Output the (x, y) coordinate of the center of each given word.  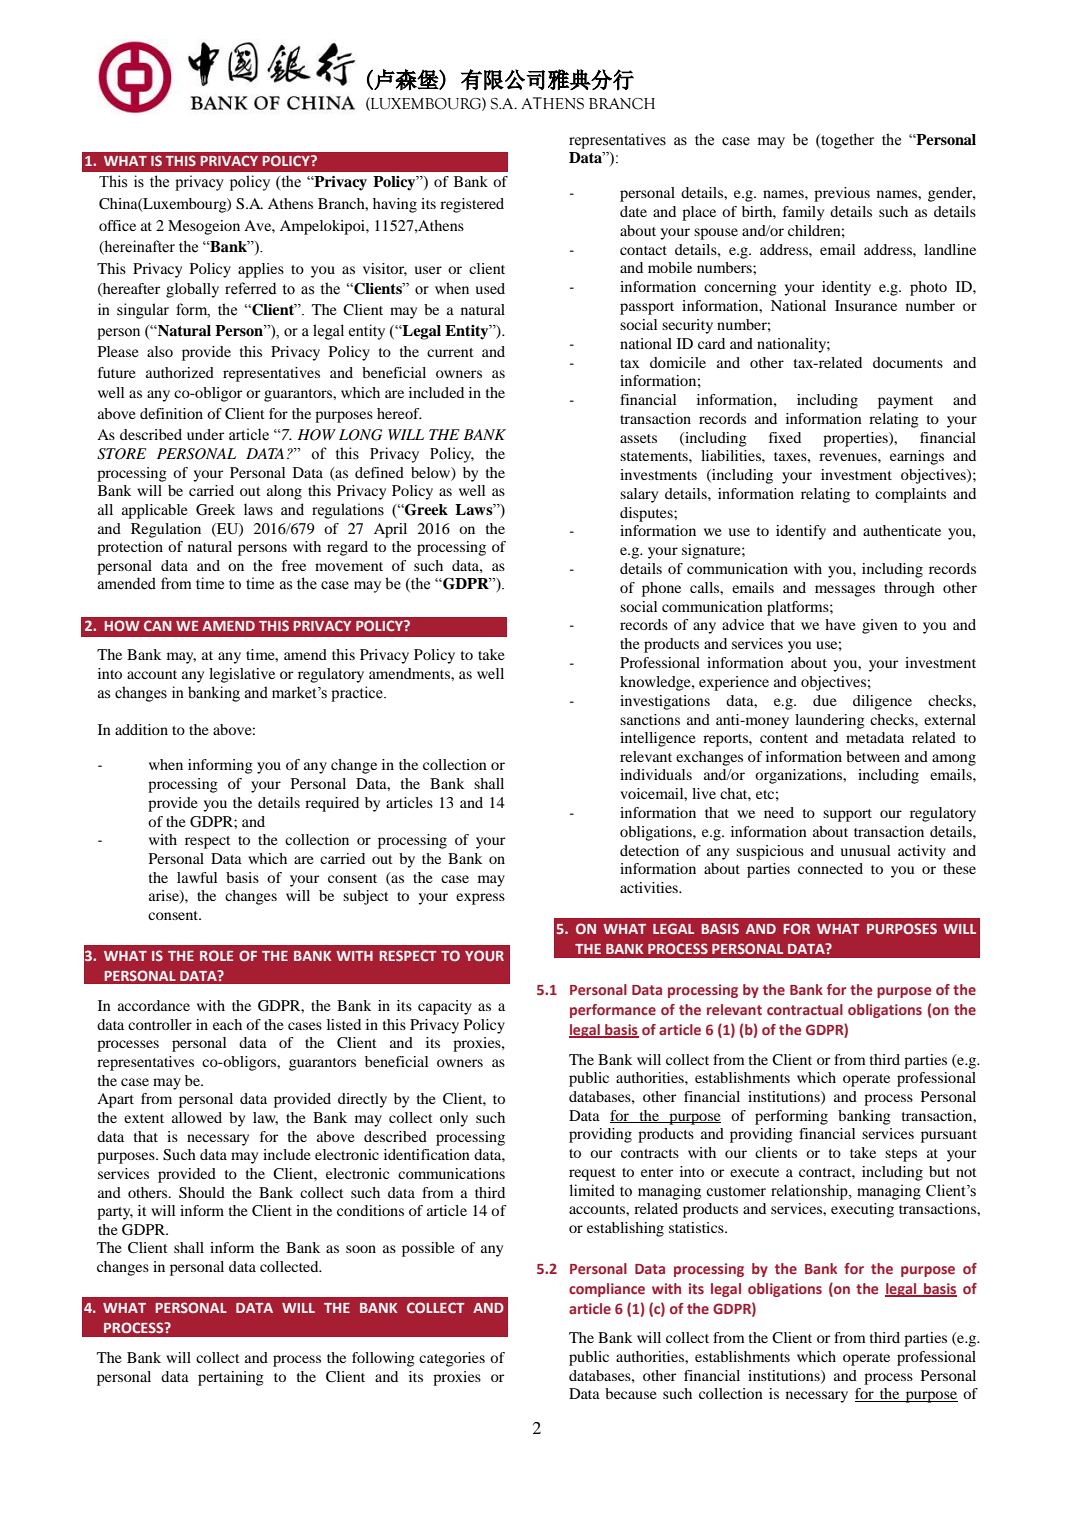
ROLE (216, 955)
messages (845, 591)
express (480, 899)
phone (661, 589)
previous (842, 194)
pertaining (231, 1378)
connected (830, 868)
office (117, 225)
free (294, 565)
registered (472, 205)
